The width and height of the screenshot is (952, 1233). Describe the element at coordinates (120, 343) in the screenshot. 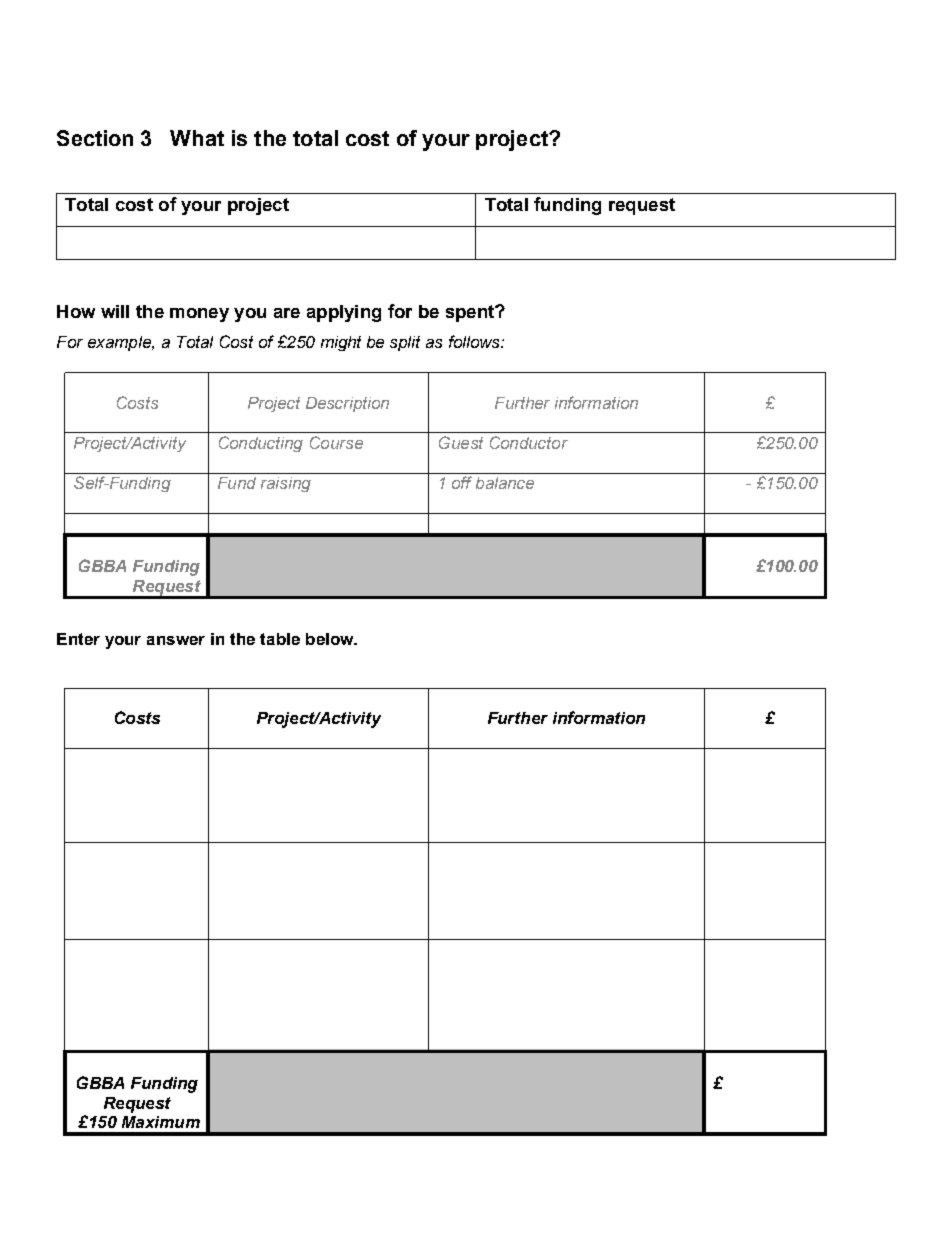

I see `example` at that location.
